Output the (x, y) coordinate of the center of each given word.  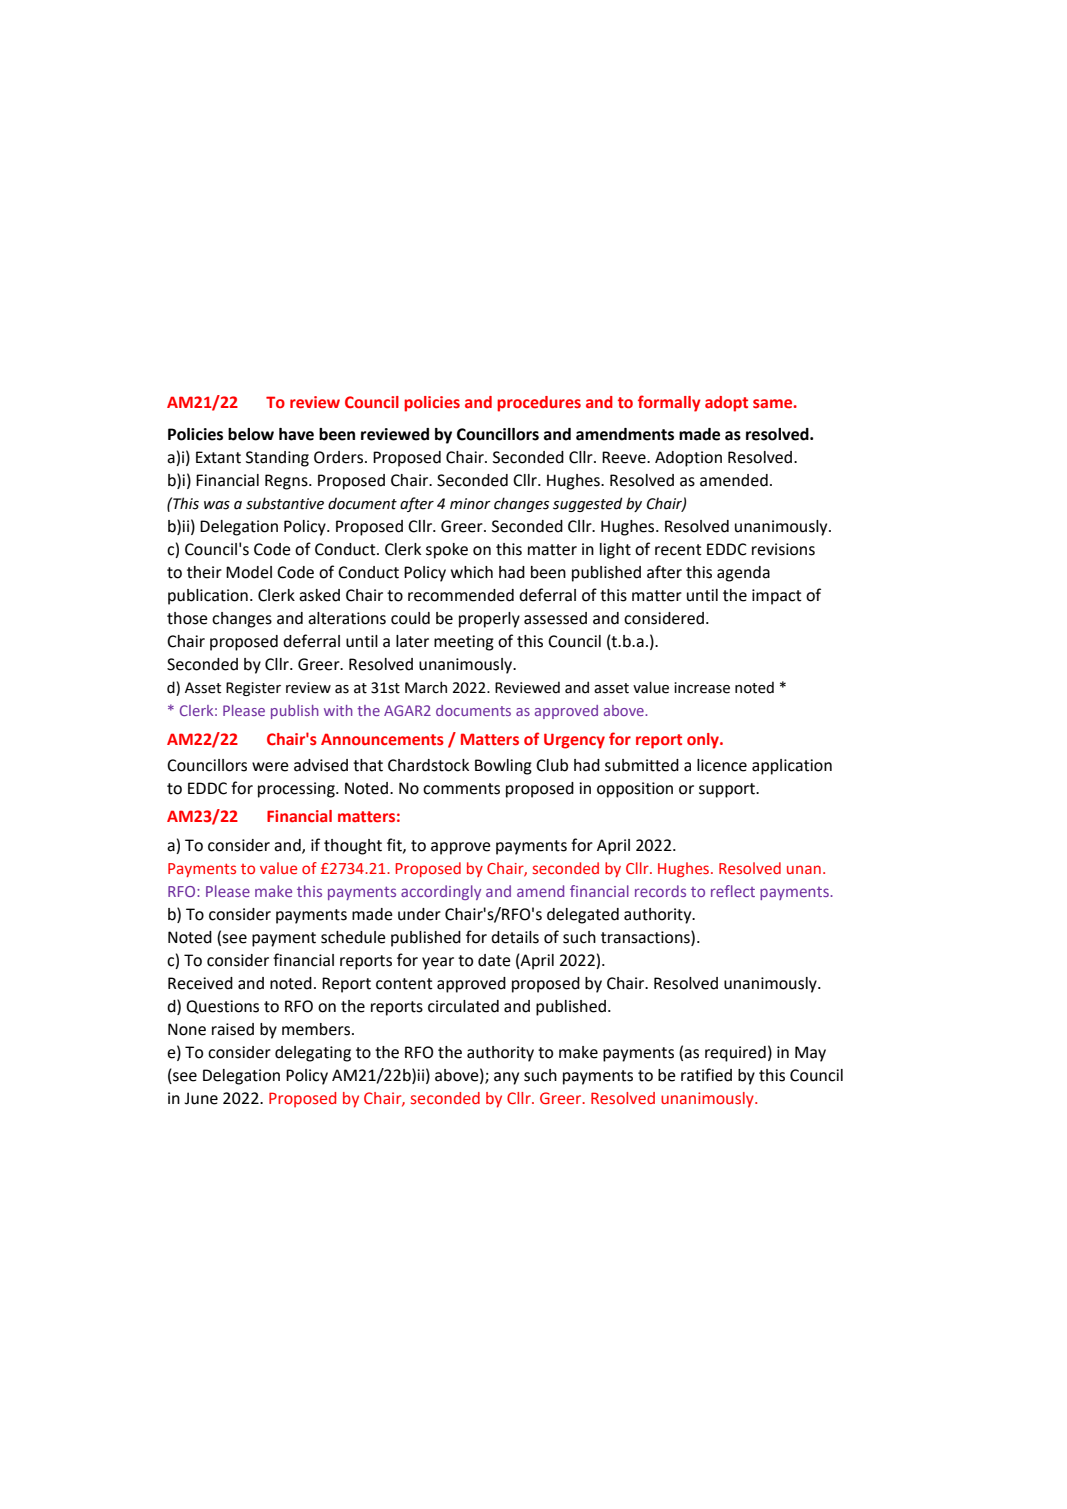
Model (249, 572)
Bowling (503, 767)
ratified (706, 1075)
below (251, 434)
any (506, 1078)
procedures (539, 404)
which (472, 572)
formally (669, 403)
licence (722, 765)
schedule (353, 937)
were (270, 767)
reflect (733, 891)
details (515, 937)
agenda (743, 574)
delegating (313, 1054)
